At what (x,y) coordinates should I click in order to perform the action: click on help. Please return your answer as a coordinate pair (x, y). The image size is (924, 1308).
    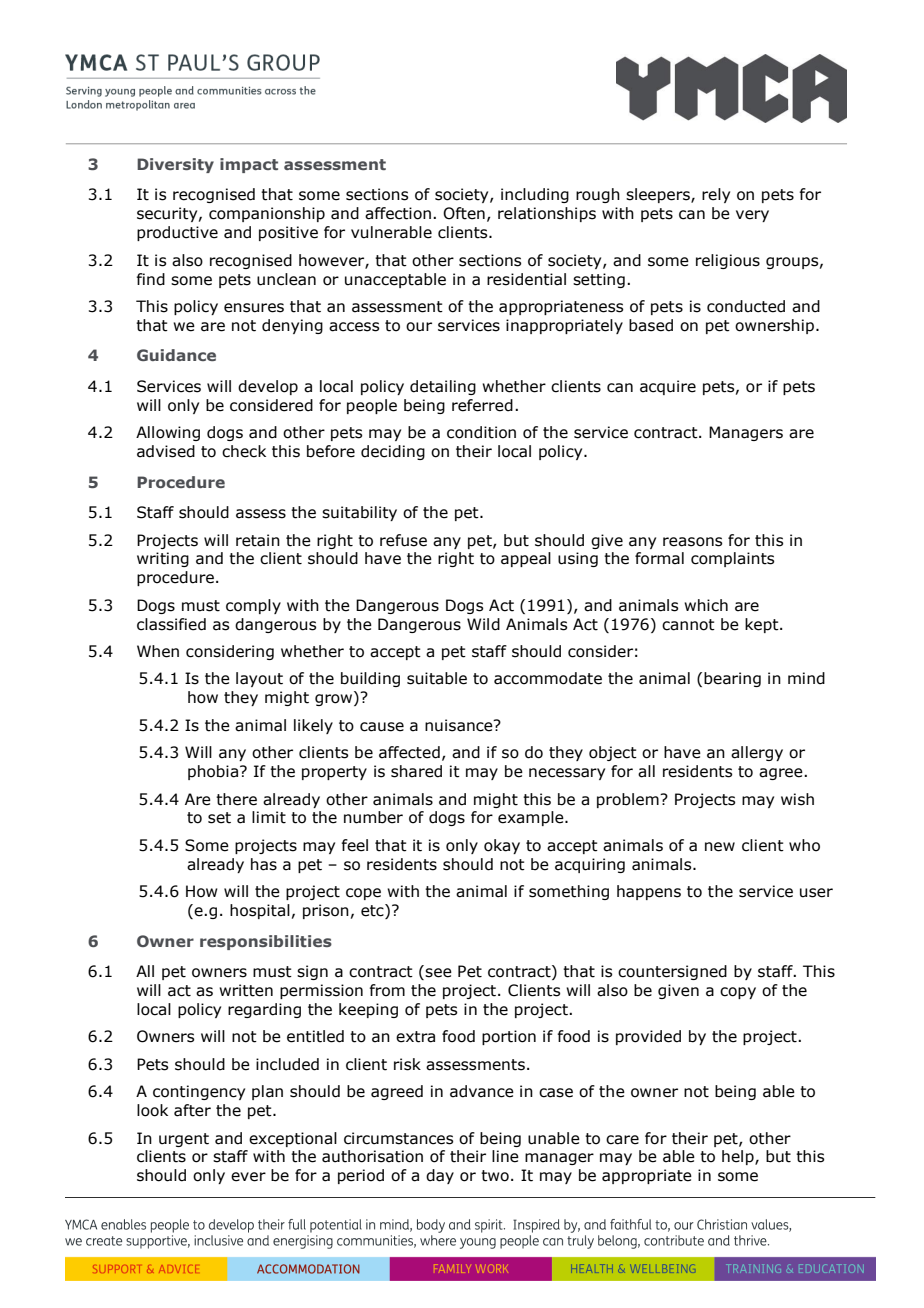
    Looking at the image, I should click on (739, 1157).
